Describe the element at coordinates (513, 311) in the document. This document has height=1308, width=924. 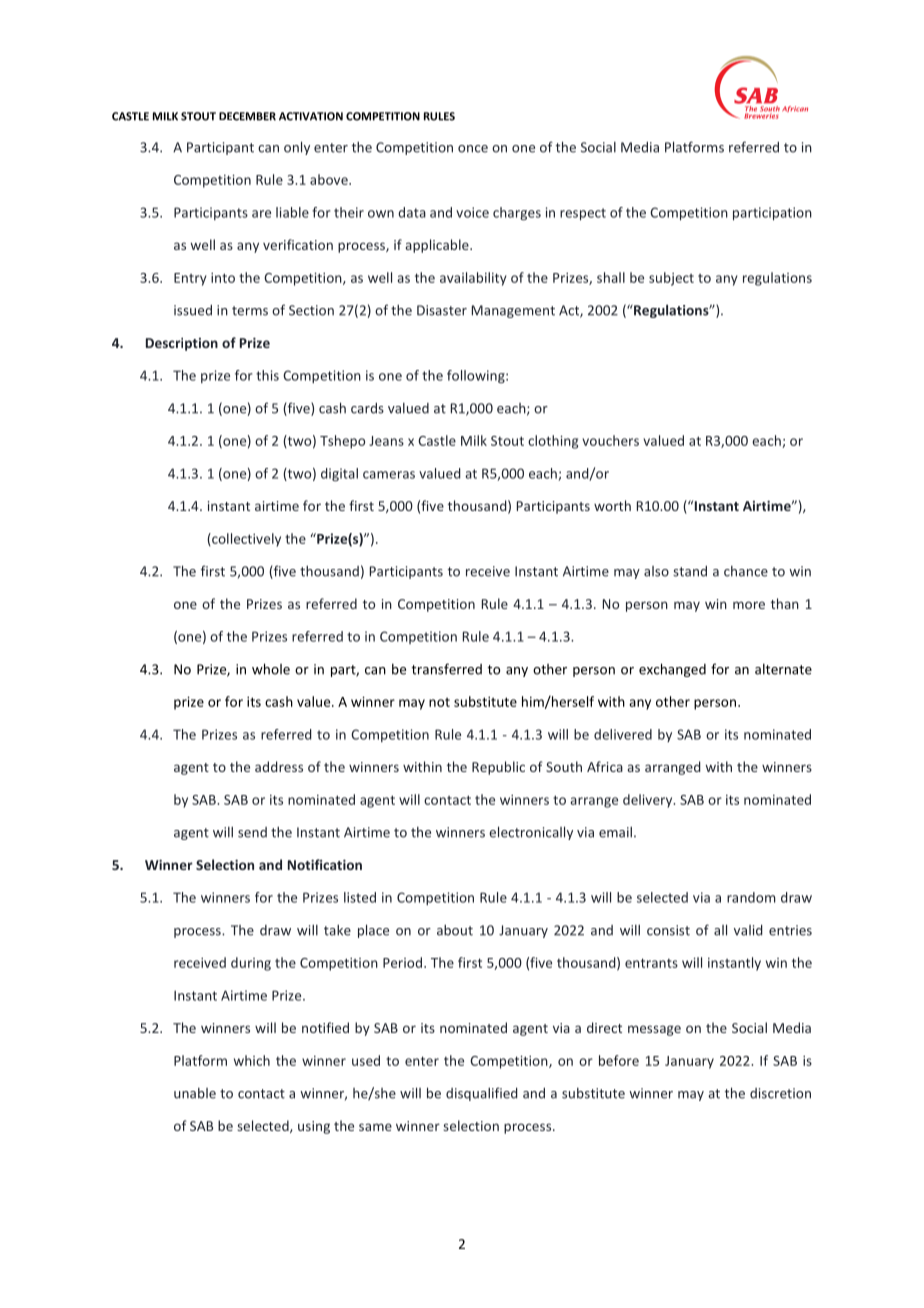
I see `Management` at that location.
